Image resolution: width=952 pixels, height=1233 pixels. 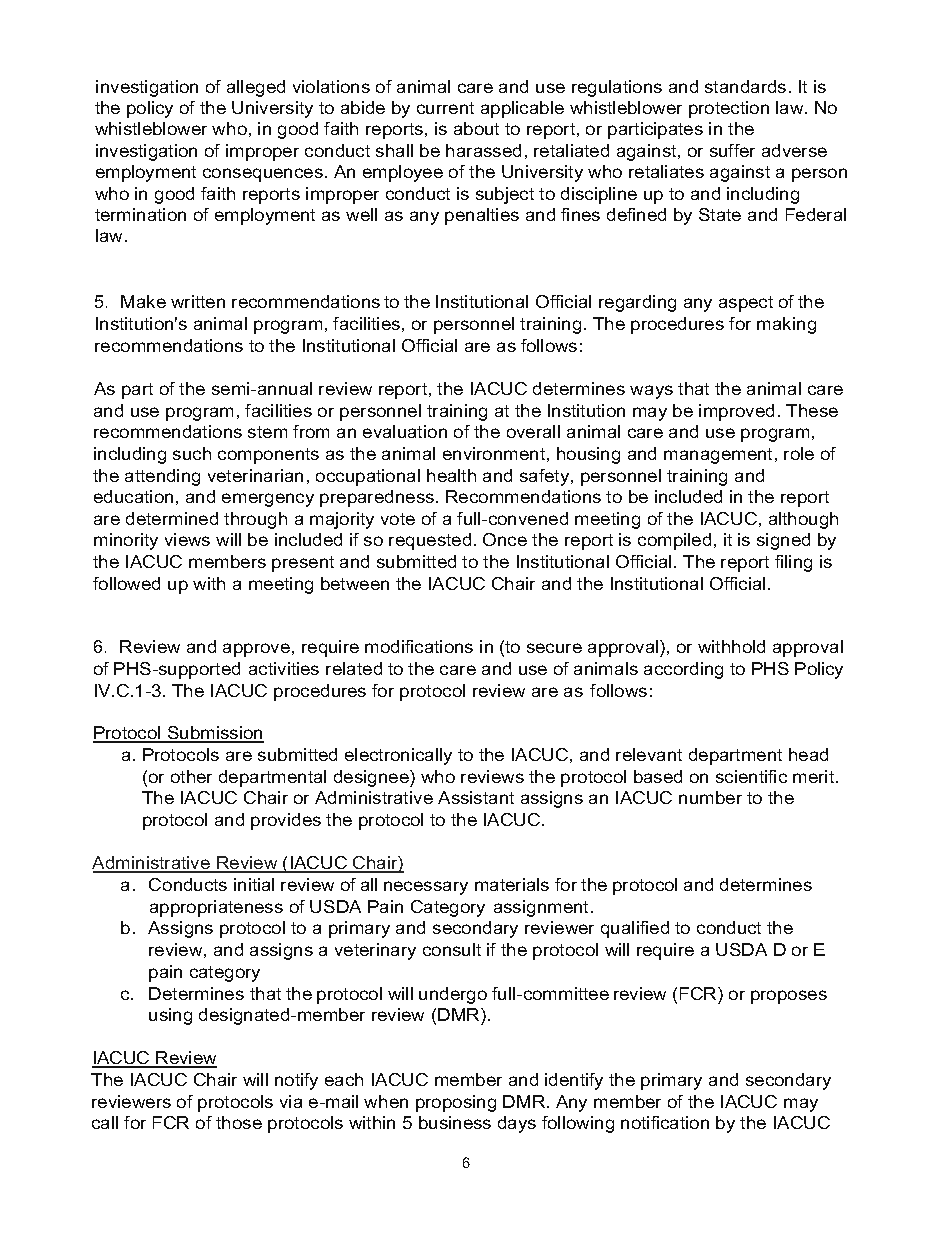 What do you see at coordinates (256, 650) in the screenshot?
I see `approve` at bounding box center [256, 650].
